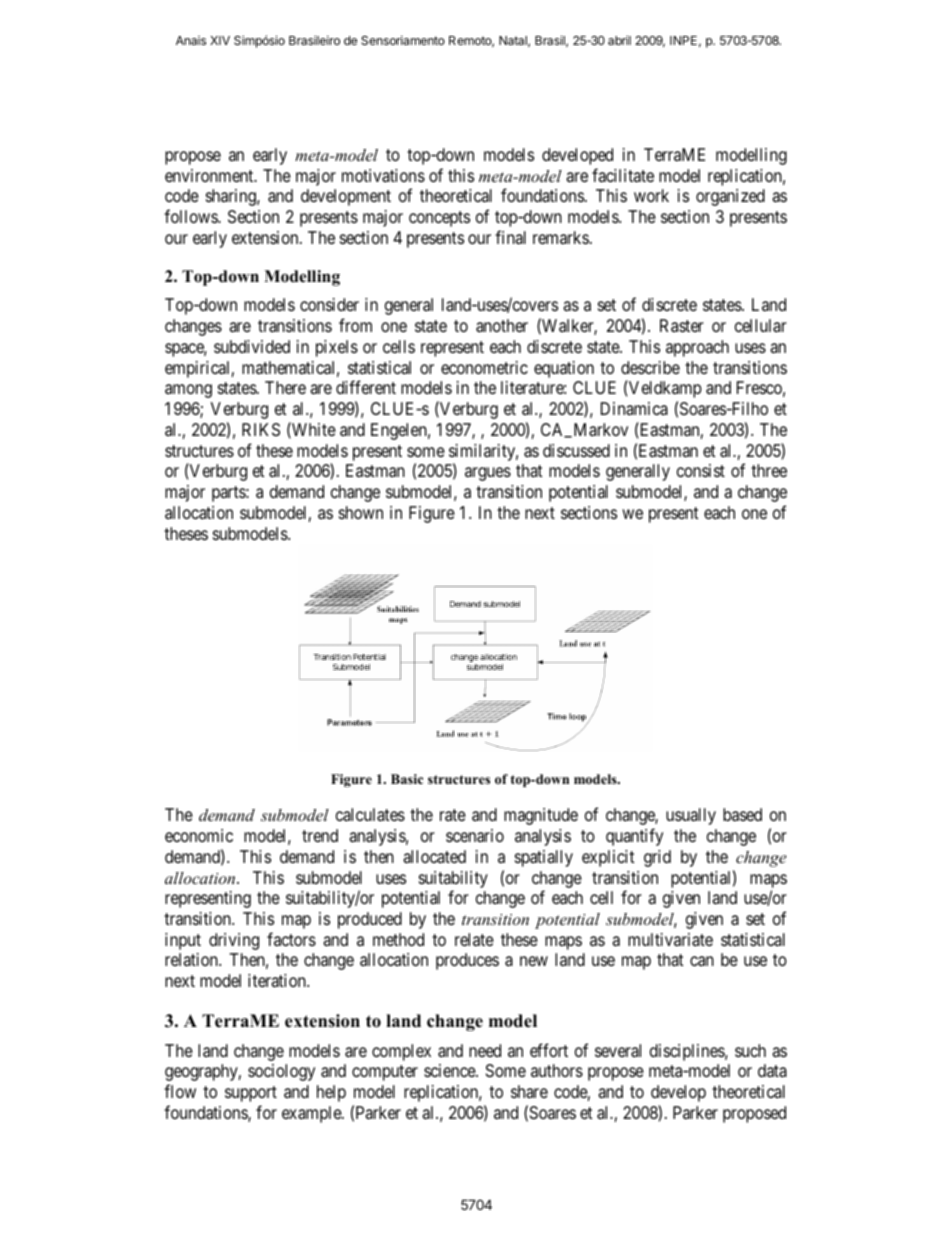 This document has height=1233, width=952. What do you see at coordinates (210, 175) in the document?
I see `environment` at bounding box center [210, 175].
